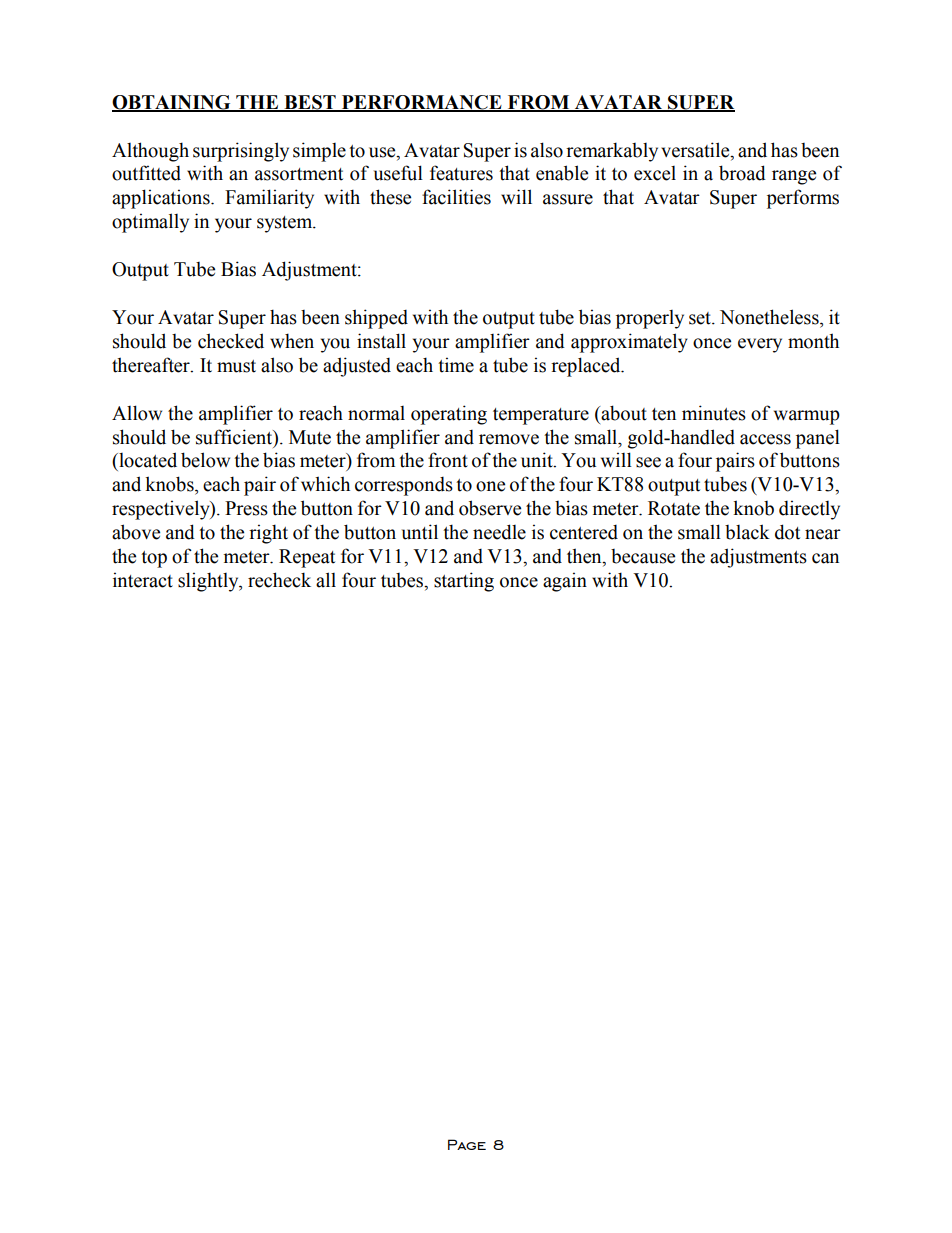  Describe the element at coordinates (279, 580) in the image. I see `recheck` at that location.
